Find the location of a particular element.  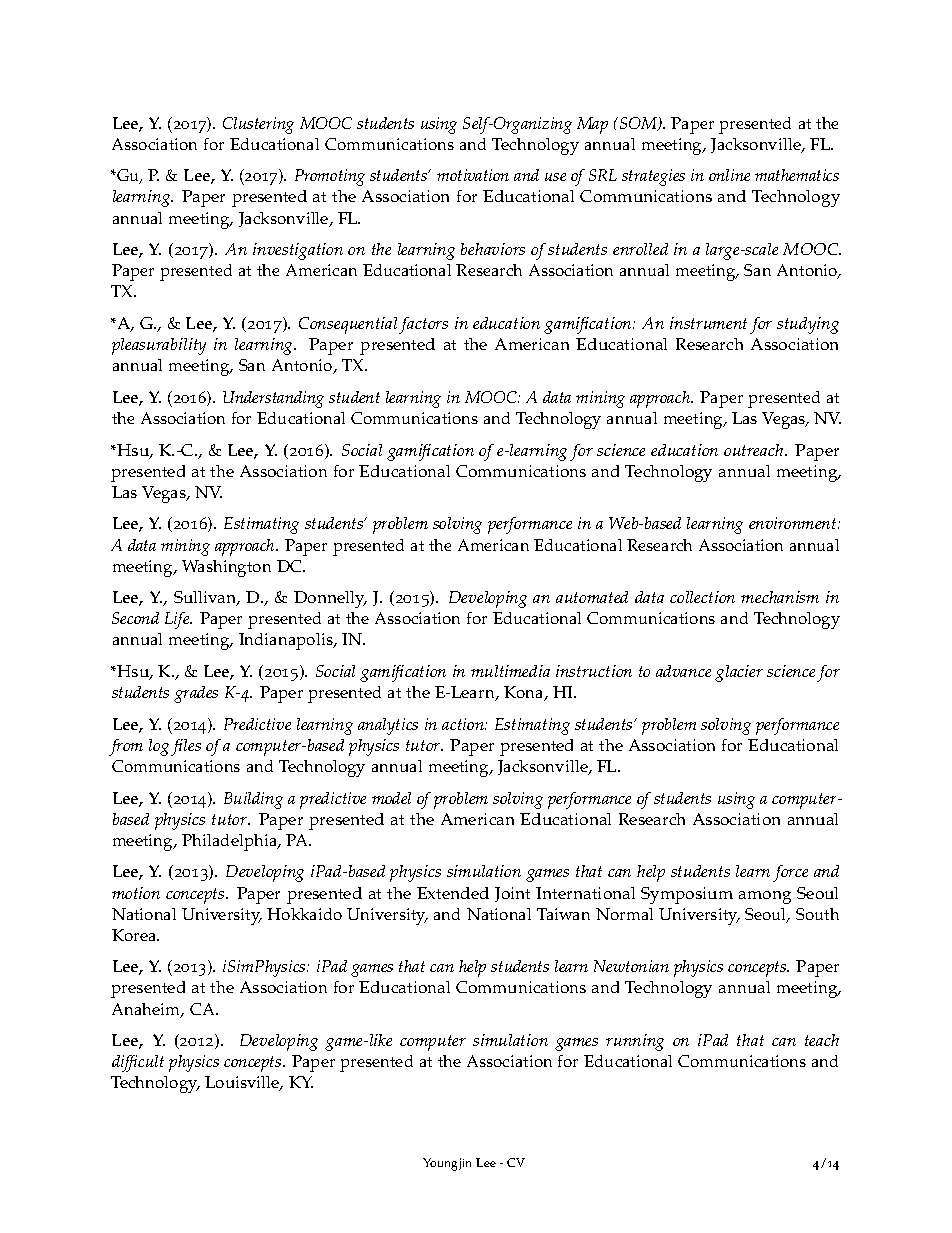

Washington is located at coordinates (226, 568).
